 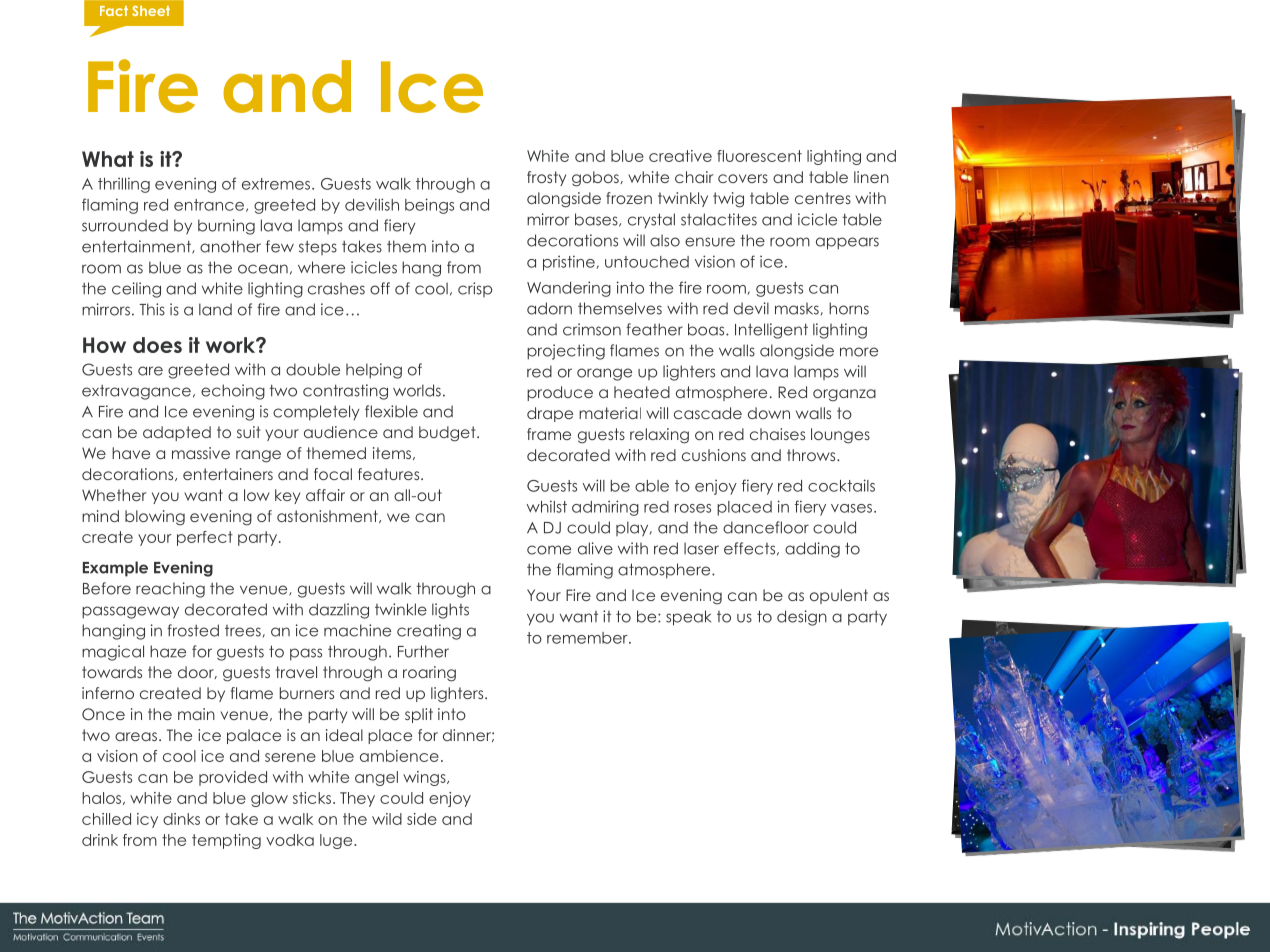 What do you see at coordinates (151, 10) in the screenshot?
I see `Sheet` at bounding box center [151, 10].
